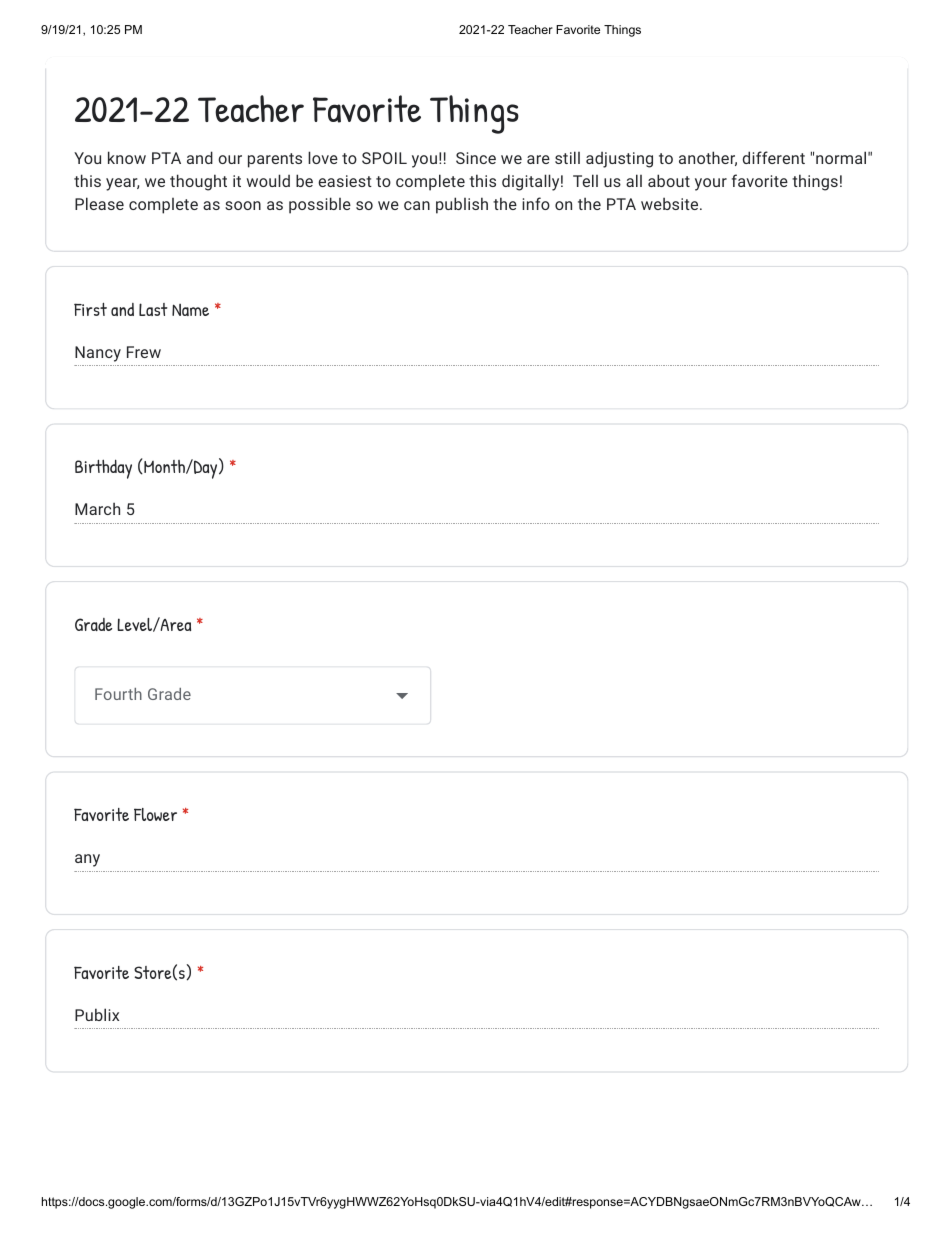 The height and width of the document is (1233, 952). What do you see at coordinates (711, 184) in the document?
I see `your` at bounding box center [711, 184].
